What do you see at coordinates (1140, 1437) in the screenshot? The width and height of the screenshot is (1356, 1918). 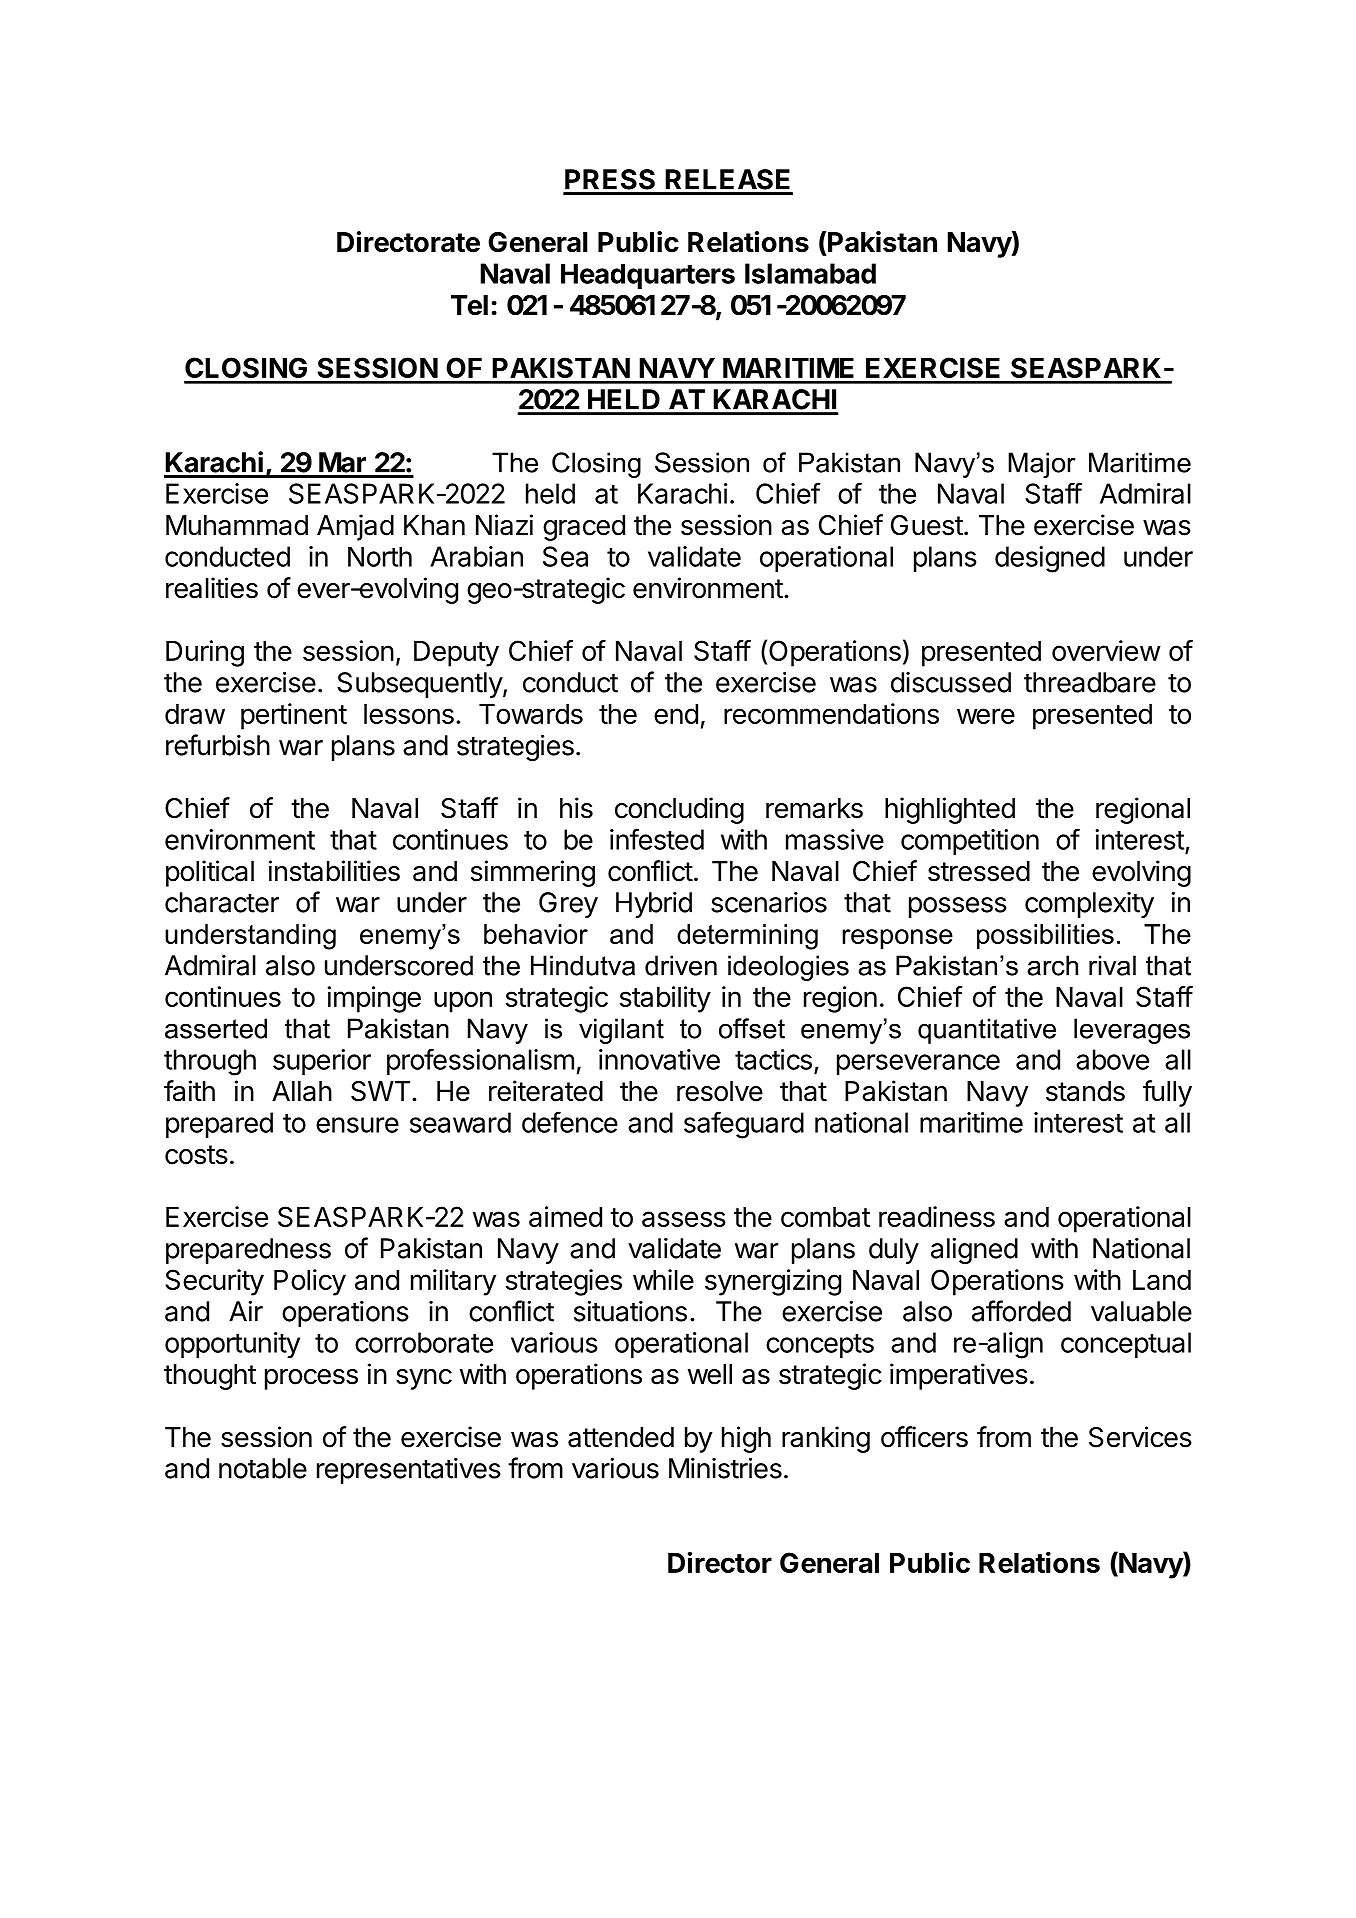 I see `Services` at bounding box center [1140, 1437].
